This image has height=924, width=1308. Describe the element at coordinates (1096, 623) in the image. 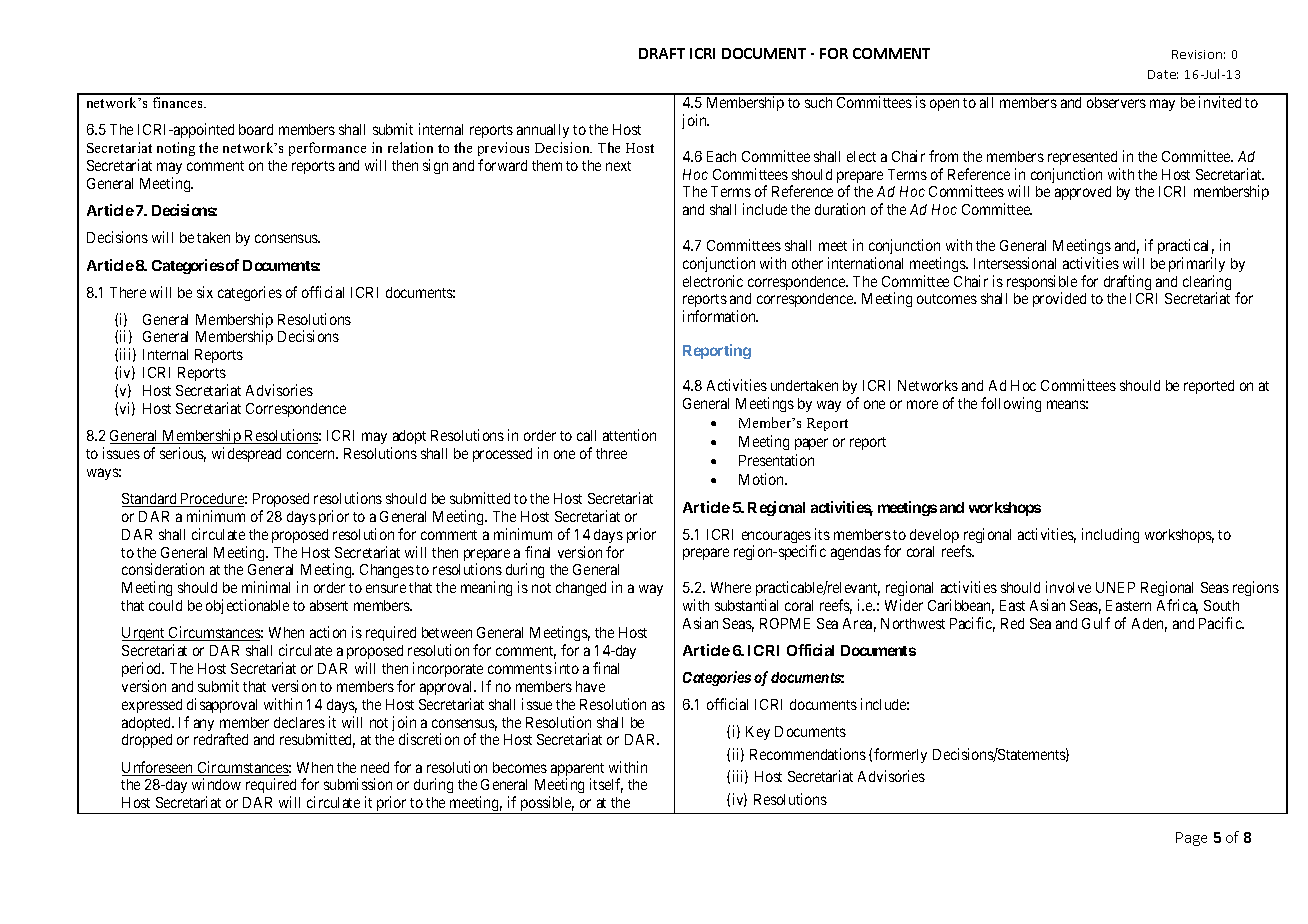

I see `Gulf` at that location.
